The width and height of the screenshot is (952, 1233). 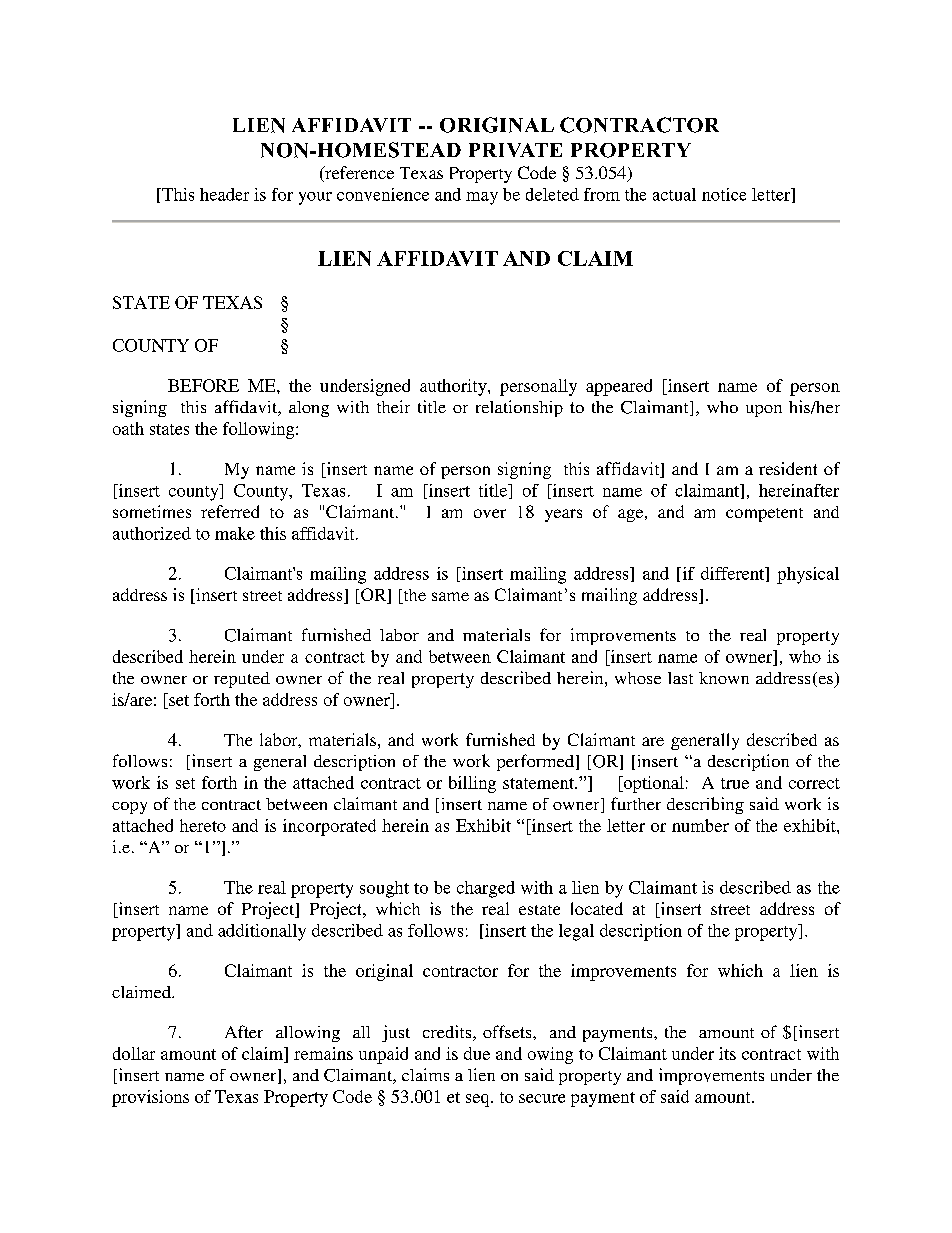 I want to click on notice, so click(x=724, y=194).
